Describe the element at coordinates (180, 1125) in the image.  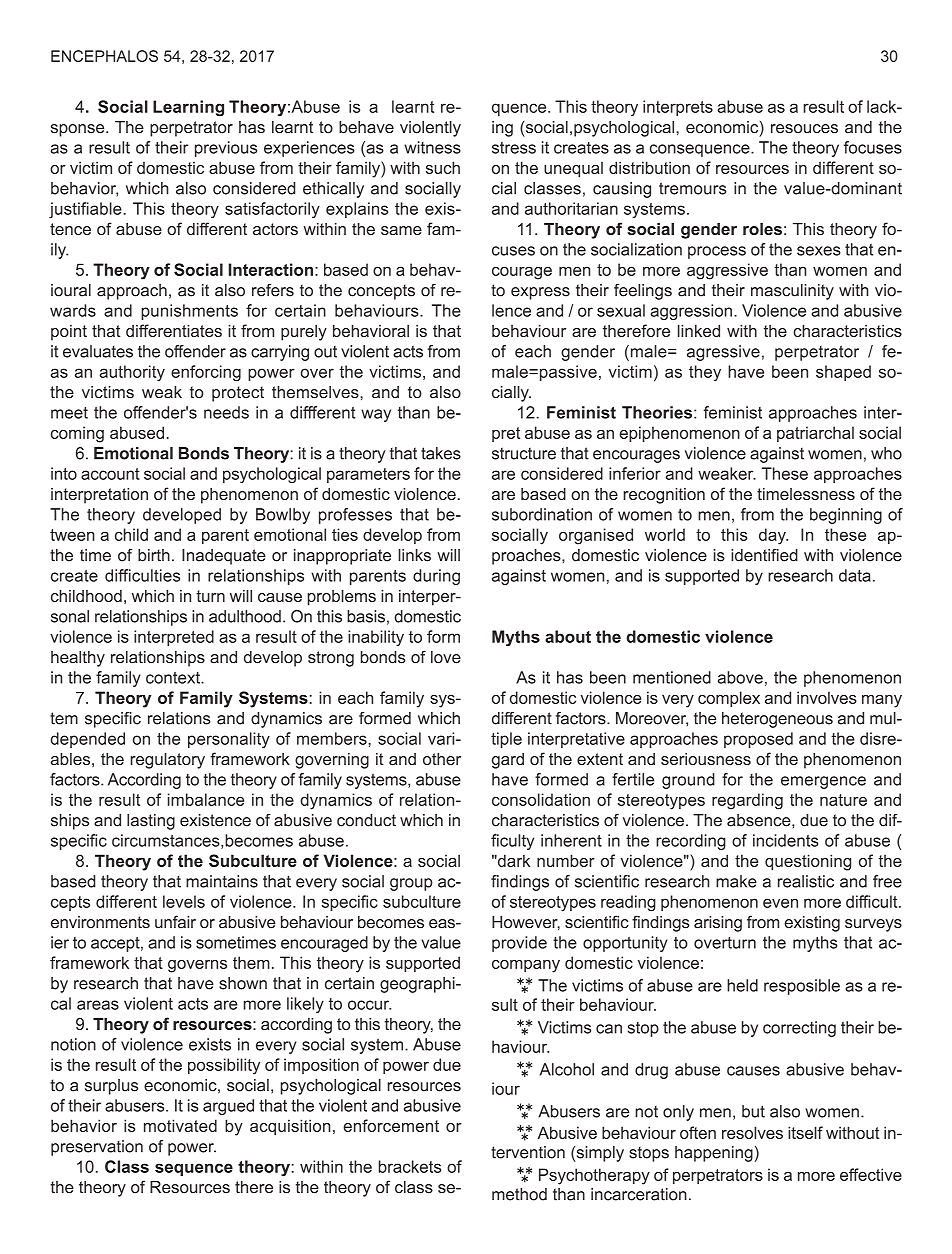
I see `motivated` at that location.
